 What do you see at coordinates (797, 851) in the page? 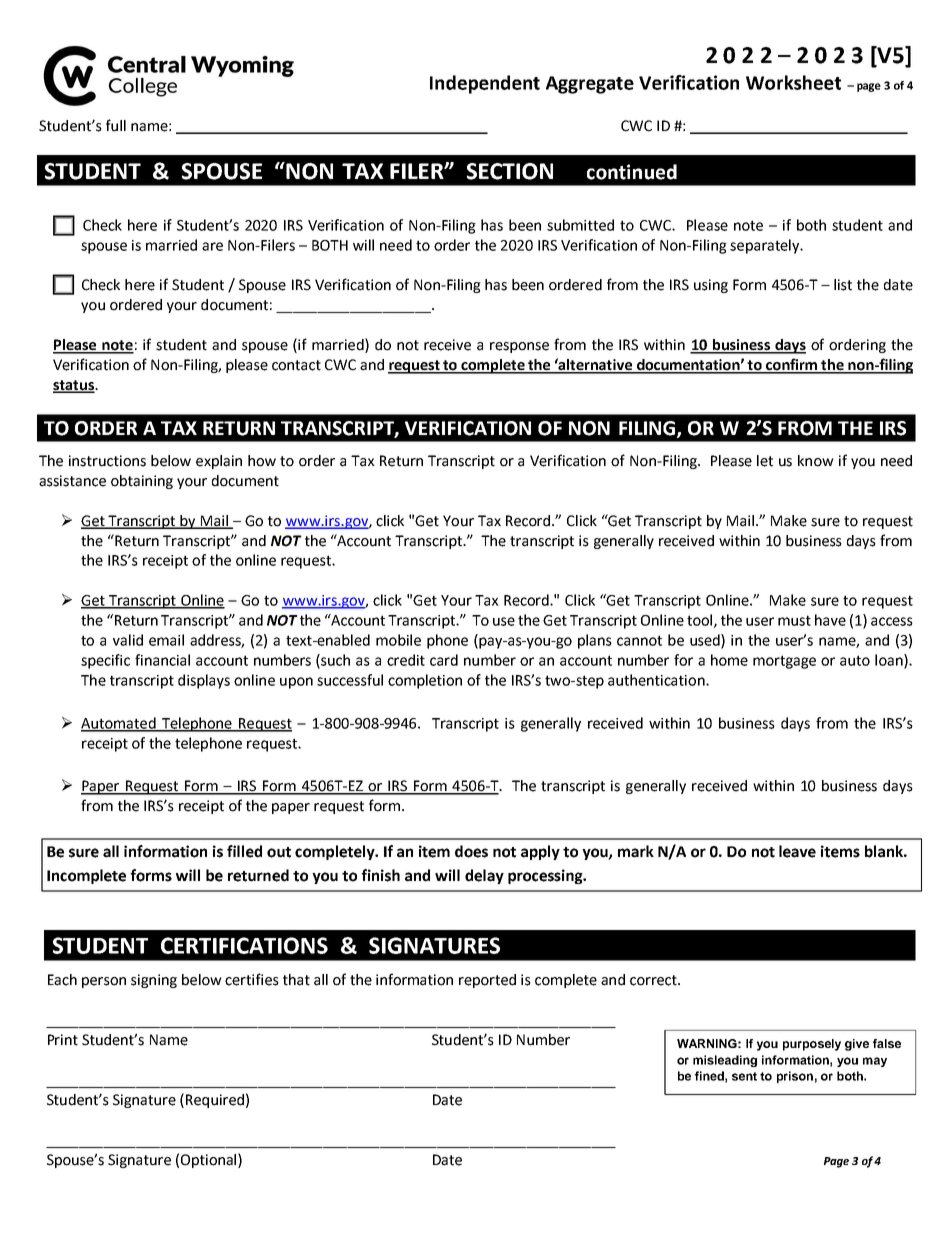
I see `leave` at bounding box center [797, 851].
